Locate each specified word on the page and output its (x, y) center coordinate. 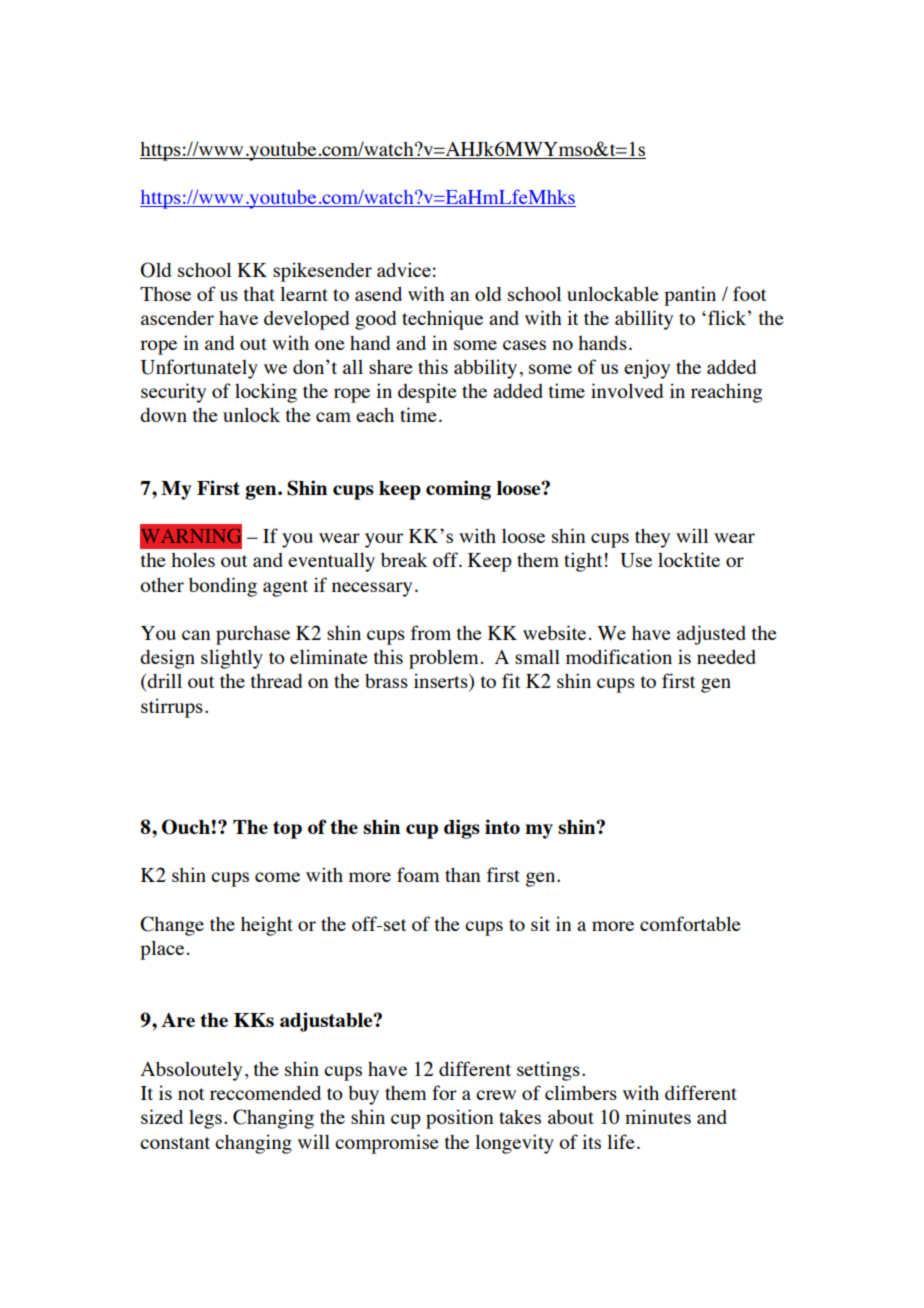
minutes (658, 1116)
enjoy (647, 369)
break (404, 560)
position (460, 1119)
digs (462, 829)
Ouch (186, 827)
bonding (223, 587)
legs (205, 1119)
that (259, 294)
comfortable (690, 923)
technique (442, 320)
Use (636, 560)
